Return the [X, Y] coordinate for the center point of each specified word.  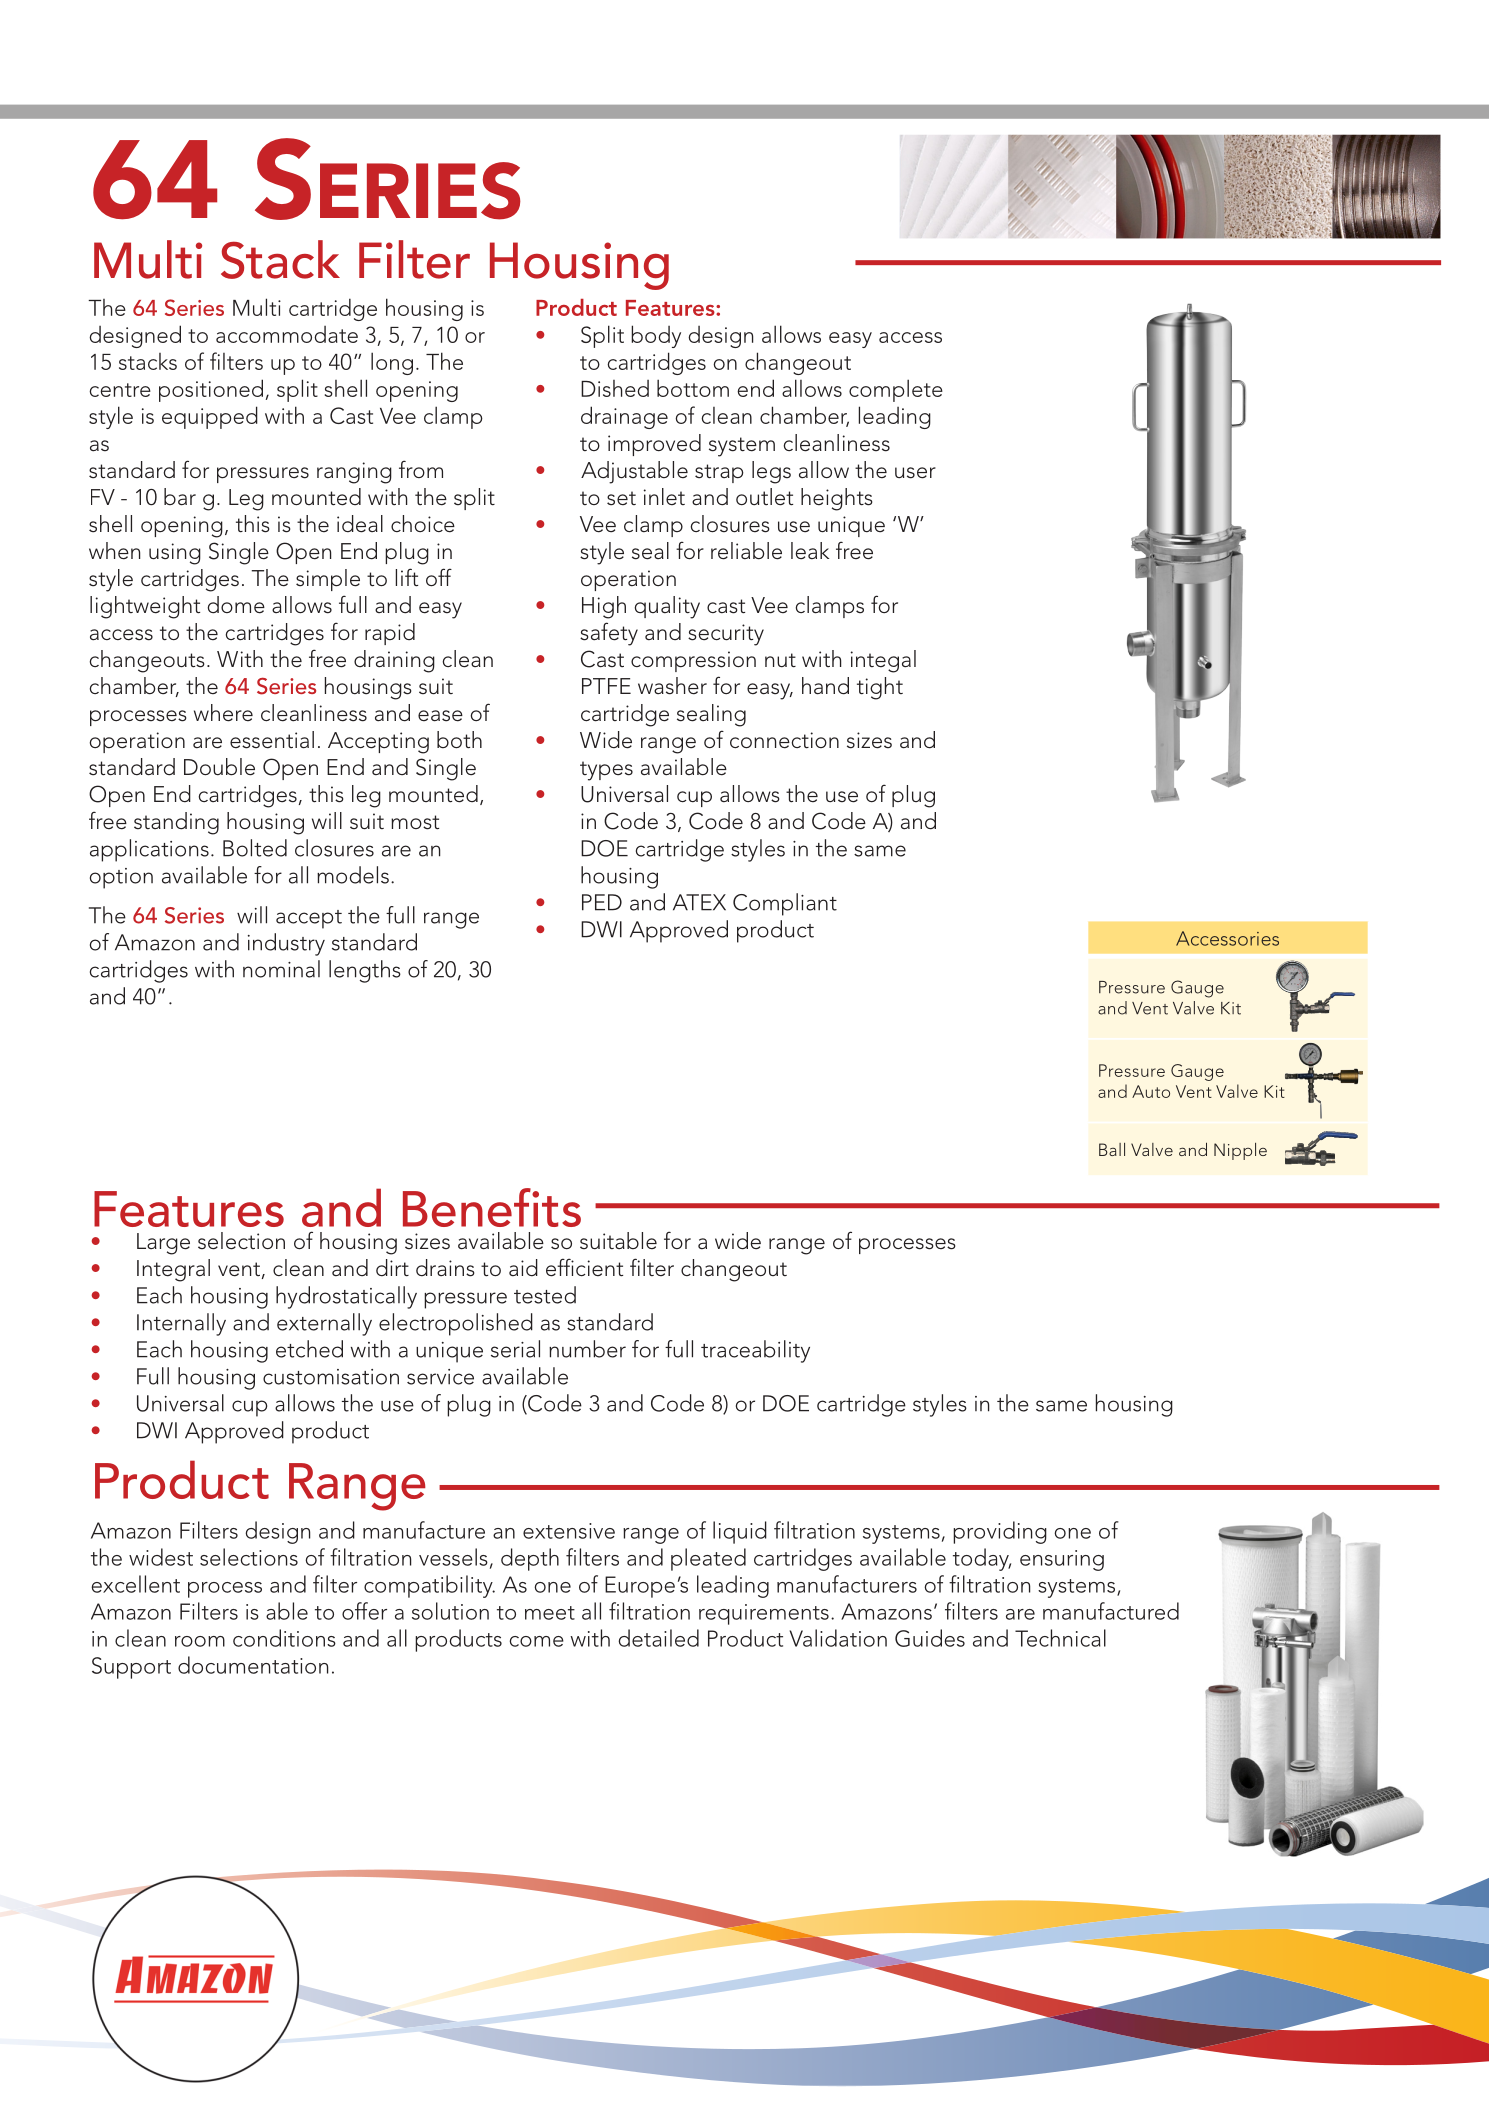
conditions [284, 1638]
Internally [181, 1324]
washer [672, 686]
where [223, 713]
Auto [1151, 1091]
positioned [211, 390]
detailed [658, 1638]
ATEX [699, 902]
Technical [1060, 1638]
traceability [755, 1351]
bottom [693, 388]
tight [880, 688]
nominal [281, 969]
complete [896, 390]
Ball [1112, 1149]
